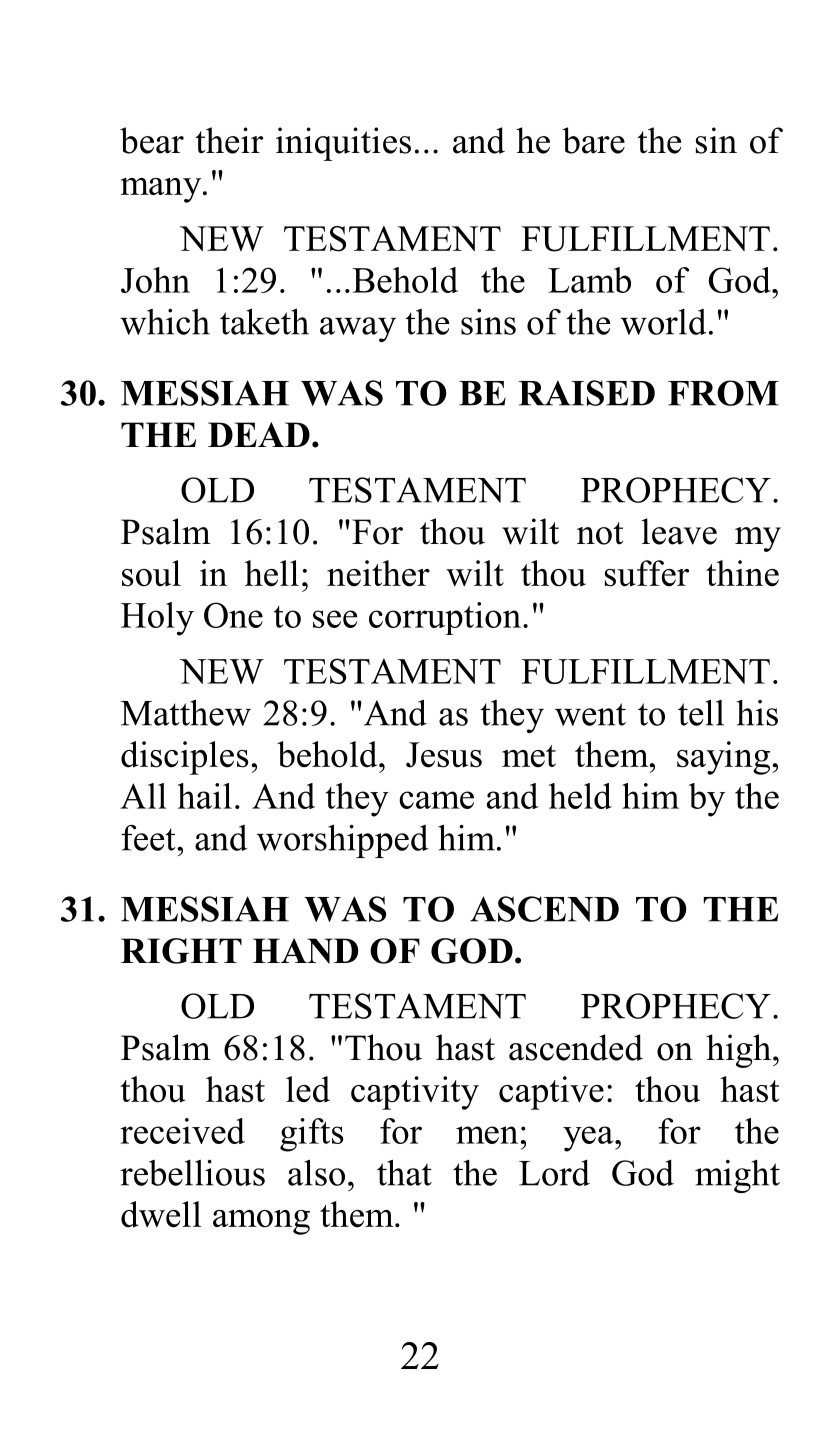 Image resolution: width=840 pixels, height=1441 pixels. What do you see at coordinates (192, 1173) in the screenshot?
I see `rebellious` at bounding box center [192, 1173].
